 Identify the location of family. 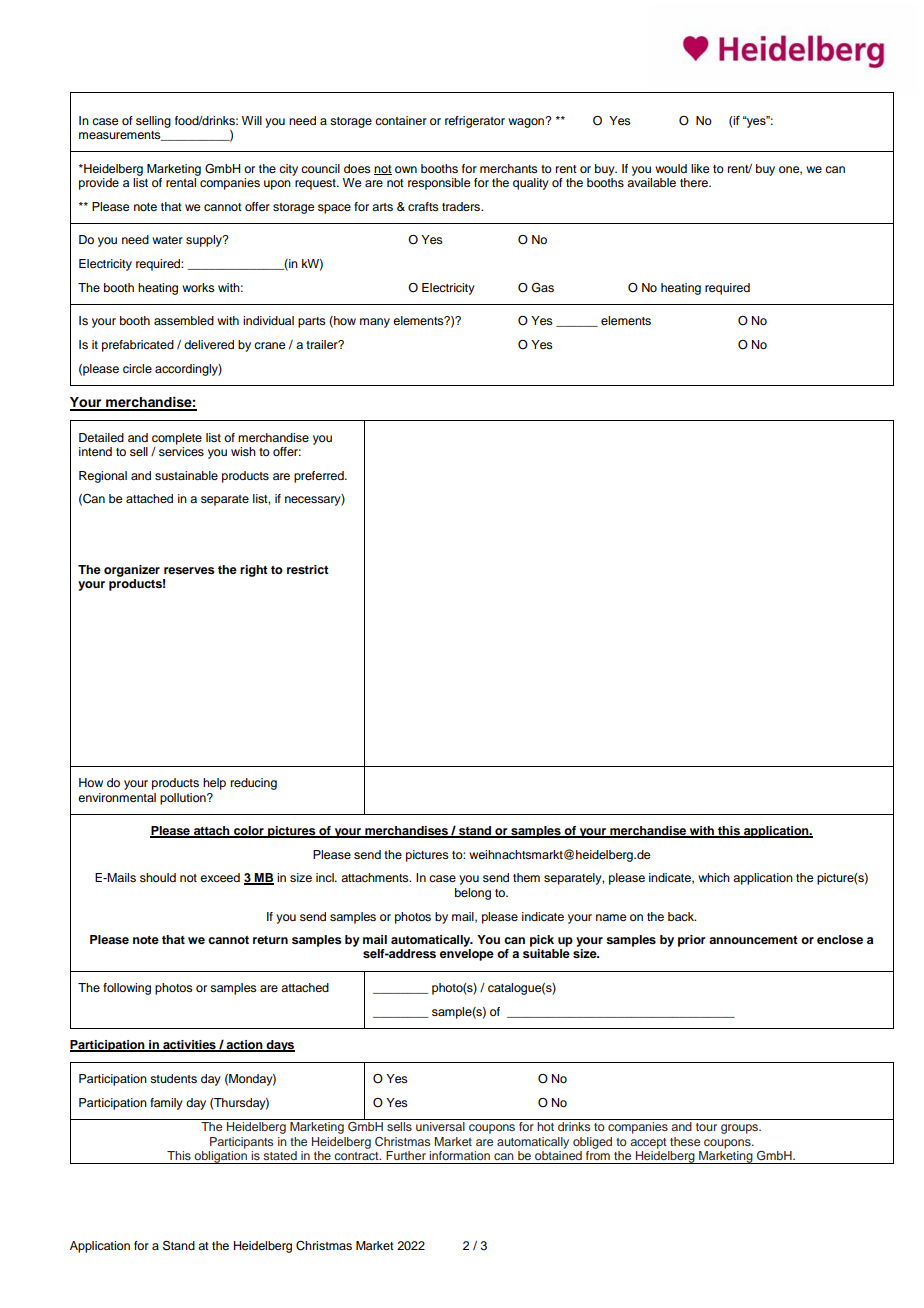
(166, 1104).
